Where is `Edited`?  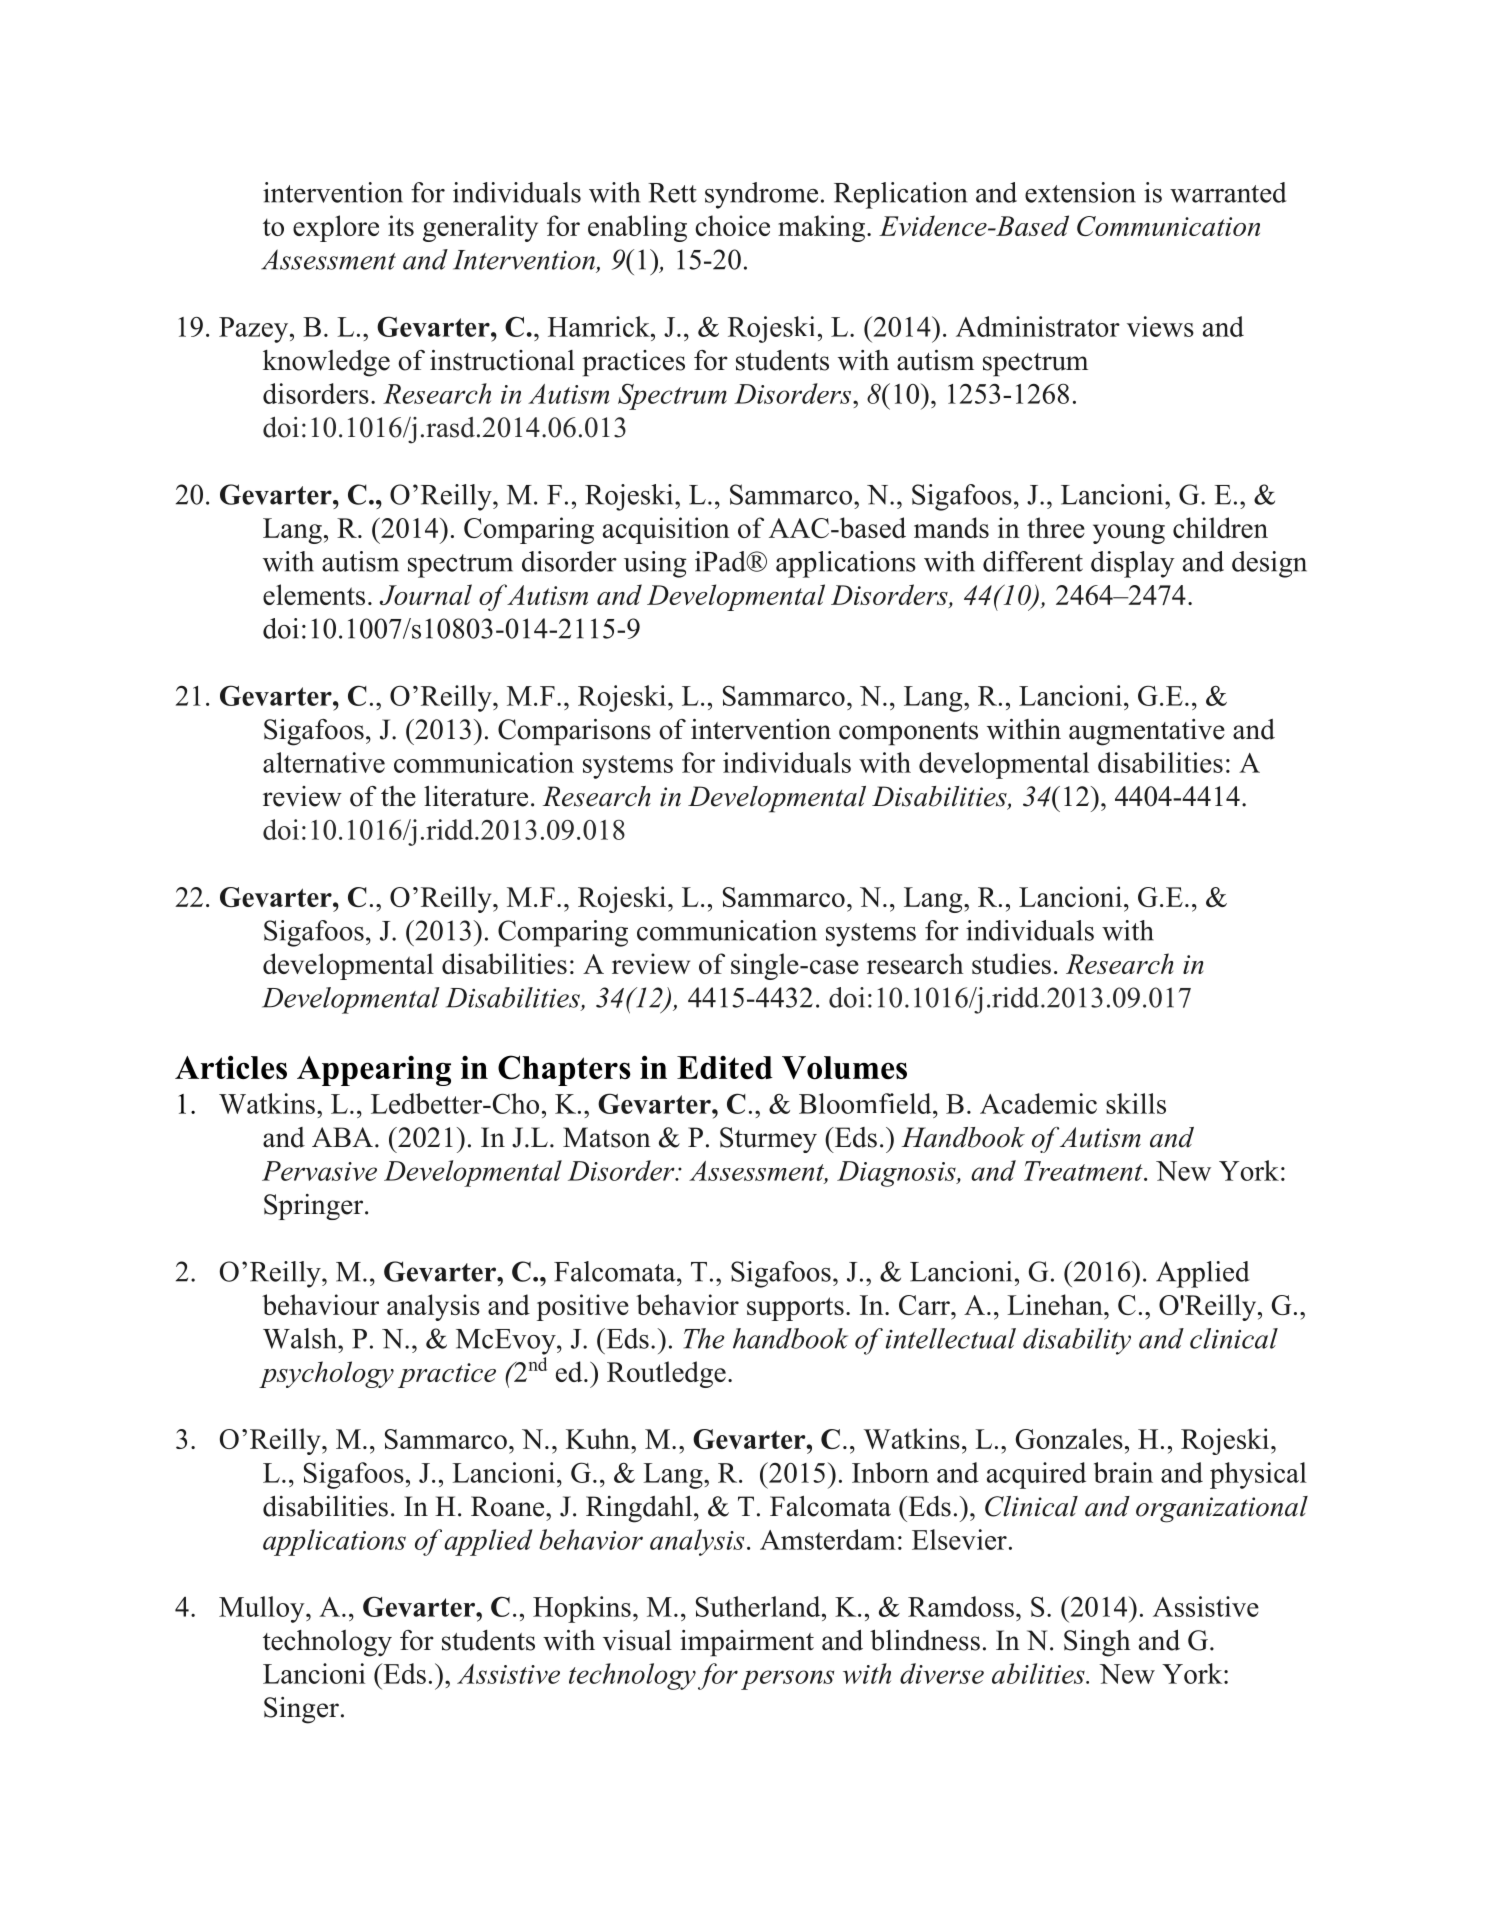 Edited is located at coordinates (725, 1067).
